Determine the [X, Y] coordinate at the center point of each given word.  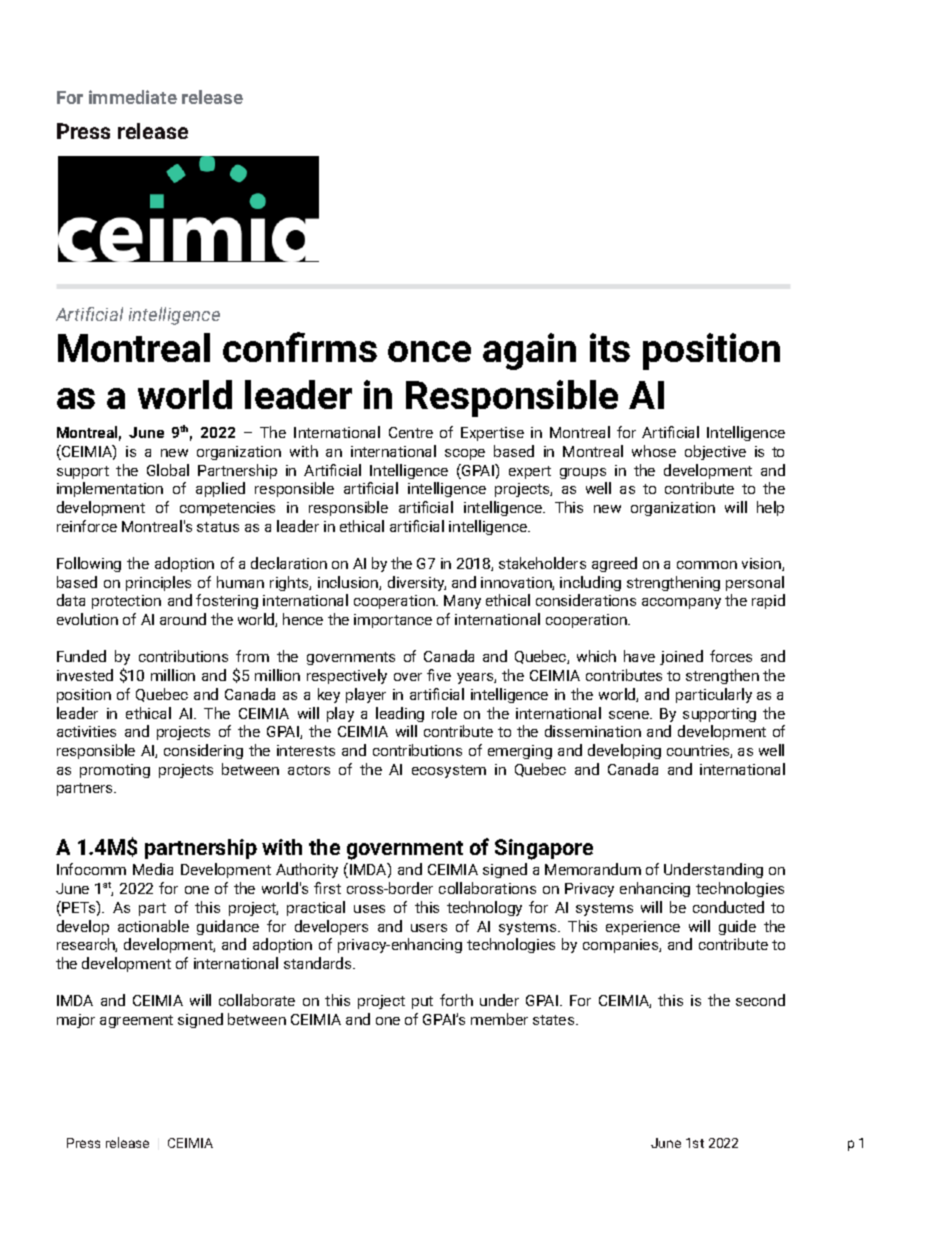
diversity [417, 583]
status [218, 527]
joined [681, 657]
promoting [115, 771]
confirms [300, 347]
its [610, 347]
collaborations [487, 888]
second [760, 1000]
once [429, 351]
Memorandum [593, 869]
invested [85, 675]
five [439, 675]
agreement [136, 1021]
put [422, 1002]
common [707, 565]
